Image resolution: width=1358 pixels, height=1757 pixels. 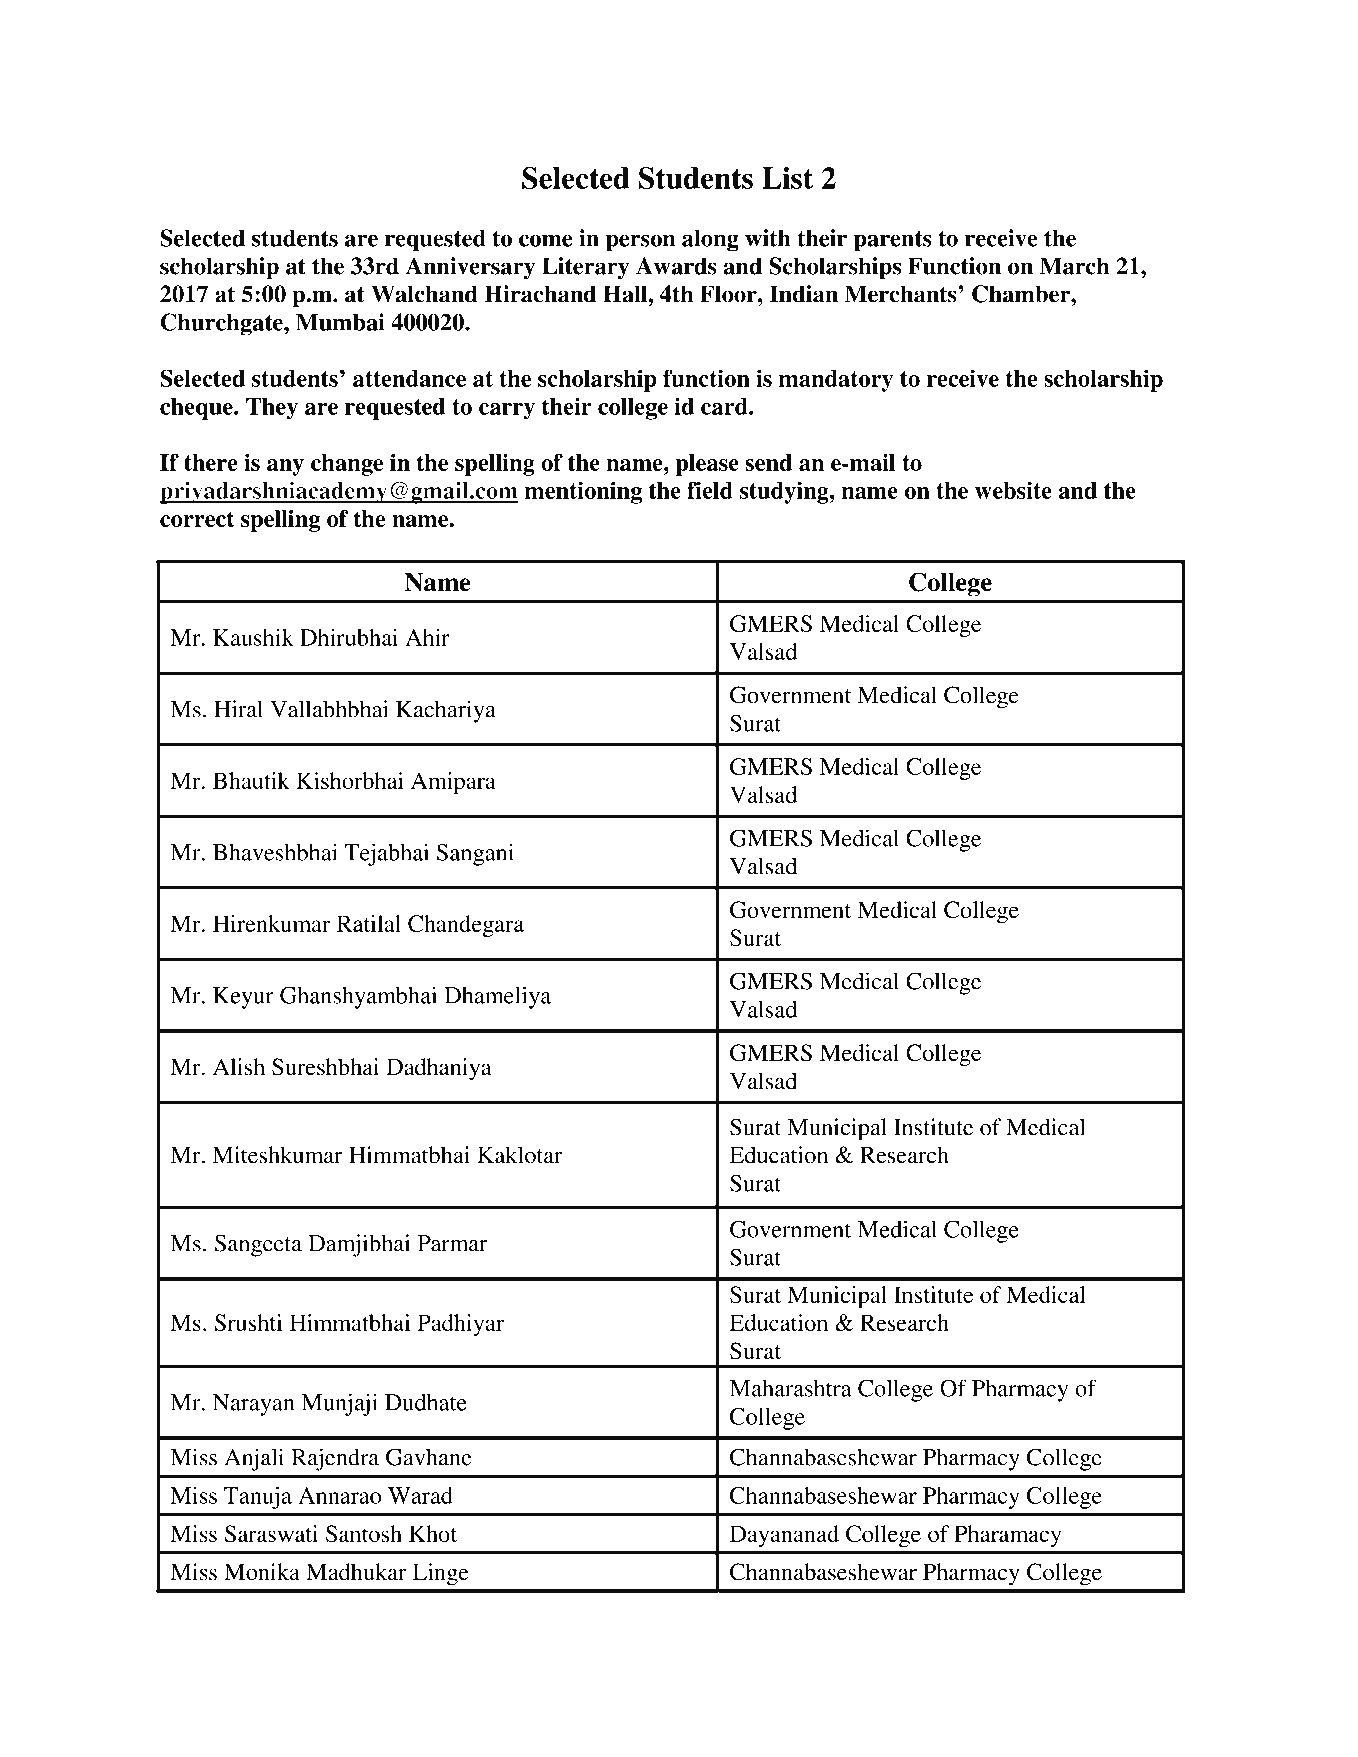 What do you see at coordinates (791, 1388) in the screenshot?
I see `Maharashtra` at bounding box center [791, 1388].
